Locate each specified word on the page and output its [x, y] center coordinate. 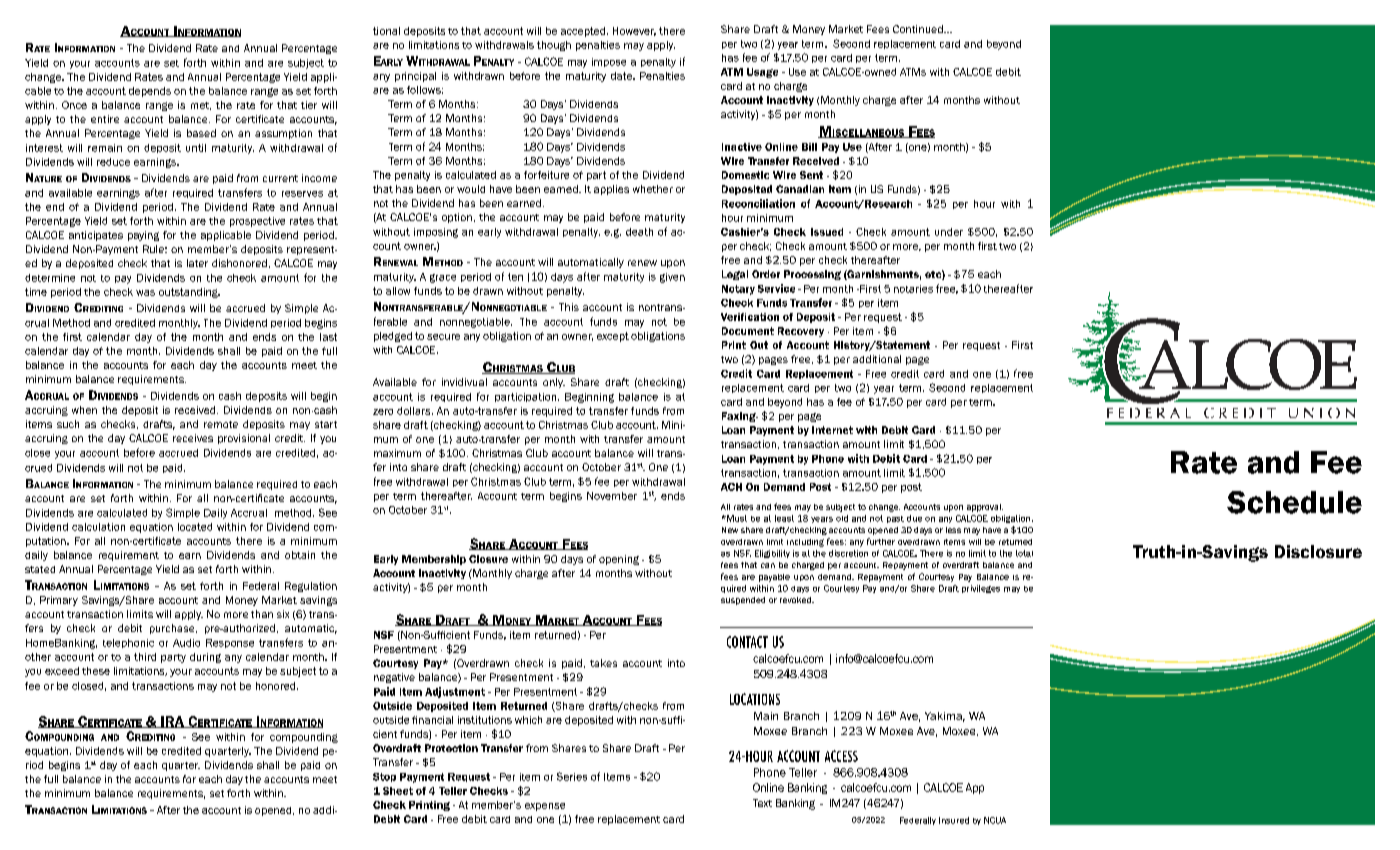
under [949, 232]
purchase [173, 629]
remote [221, 424]
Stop [384, 777]
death [639, 232]
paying [143, 236]
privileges [981, 589]
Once [74, 105]
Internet [832, 430]
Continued [919, 29]
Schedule [1294, 502]
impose [609, 62]
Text [762, 803]
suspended [743, 601]
